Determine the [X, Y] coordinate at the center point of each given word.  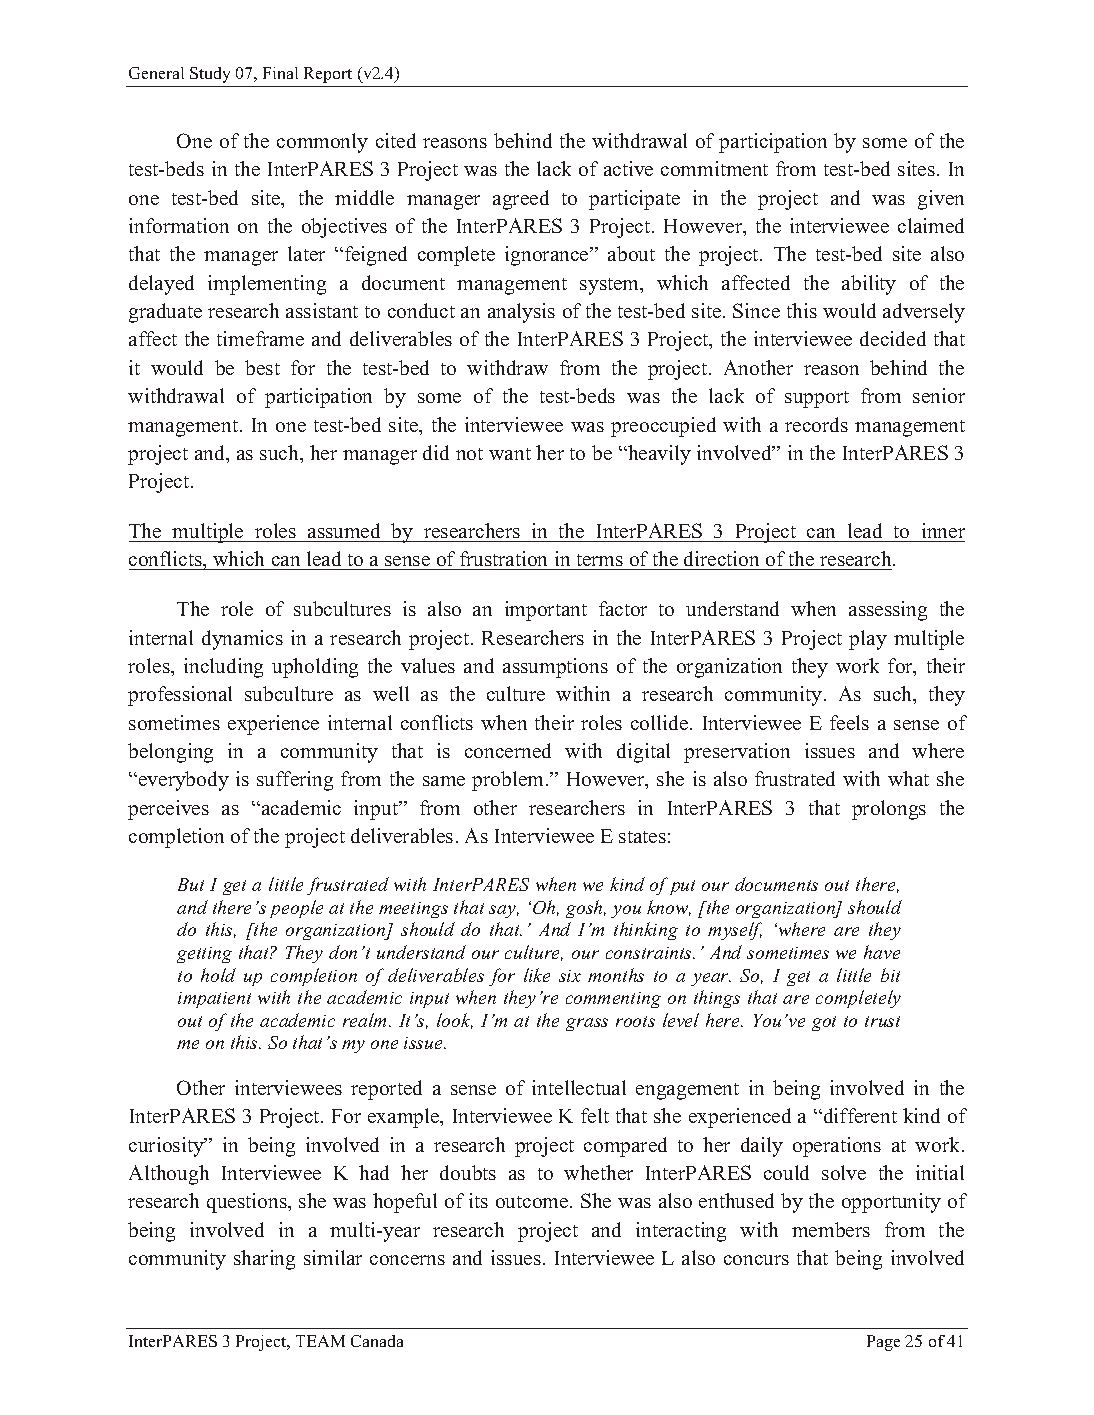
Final [280, 73]
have [882, 952]
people [296, 909]
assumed [344, 530]
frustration [504, 560]
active [628, 168]
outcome [533, 1202]
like [537, 975]
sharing [264, 1260]
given [941, 200]
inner [943, 530]
